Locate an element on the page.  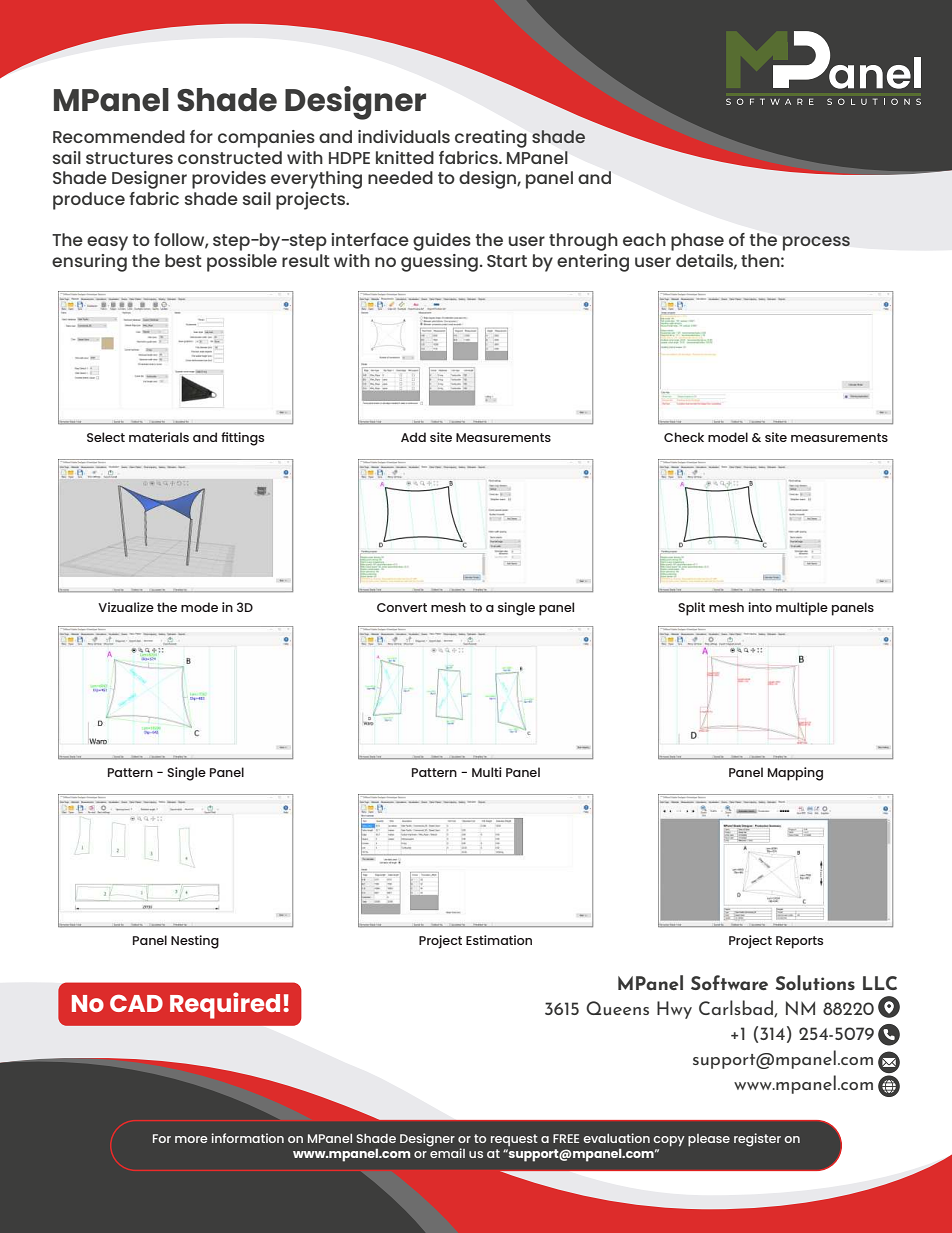
Check is located at coordinates (684, 437).
